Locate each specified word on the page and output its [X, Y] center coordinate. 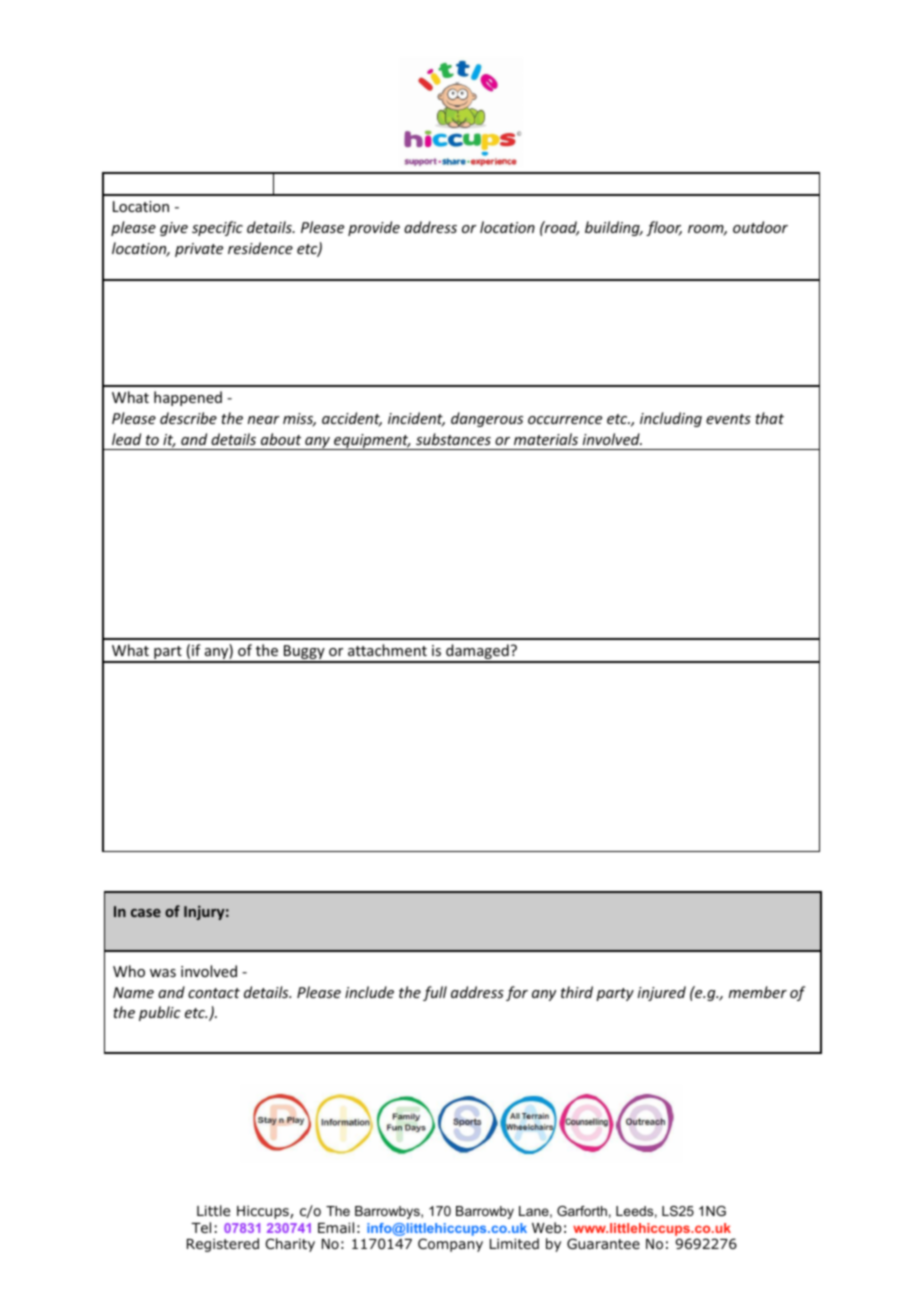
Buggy [304, 653]
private [199, 250]
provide [374, 228]
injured [662, 993]
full [435, 993]
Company [450, 1245]
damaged [477, 653]
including [671, 419]
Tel [201, 1227]
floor [664, 228]
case [146, 913]
